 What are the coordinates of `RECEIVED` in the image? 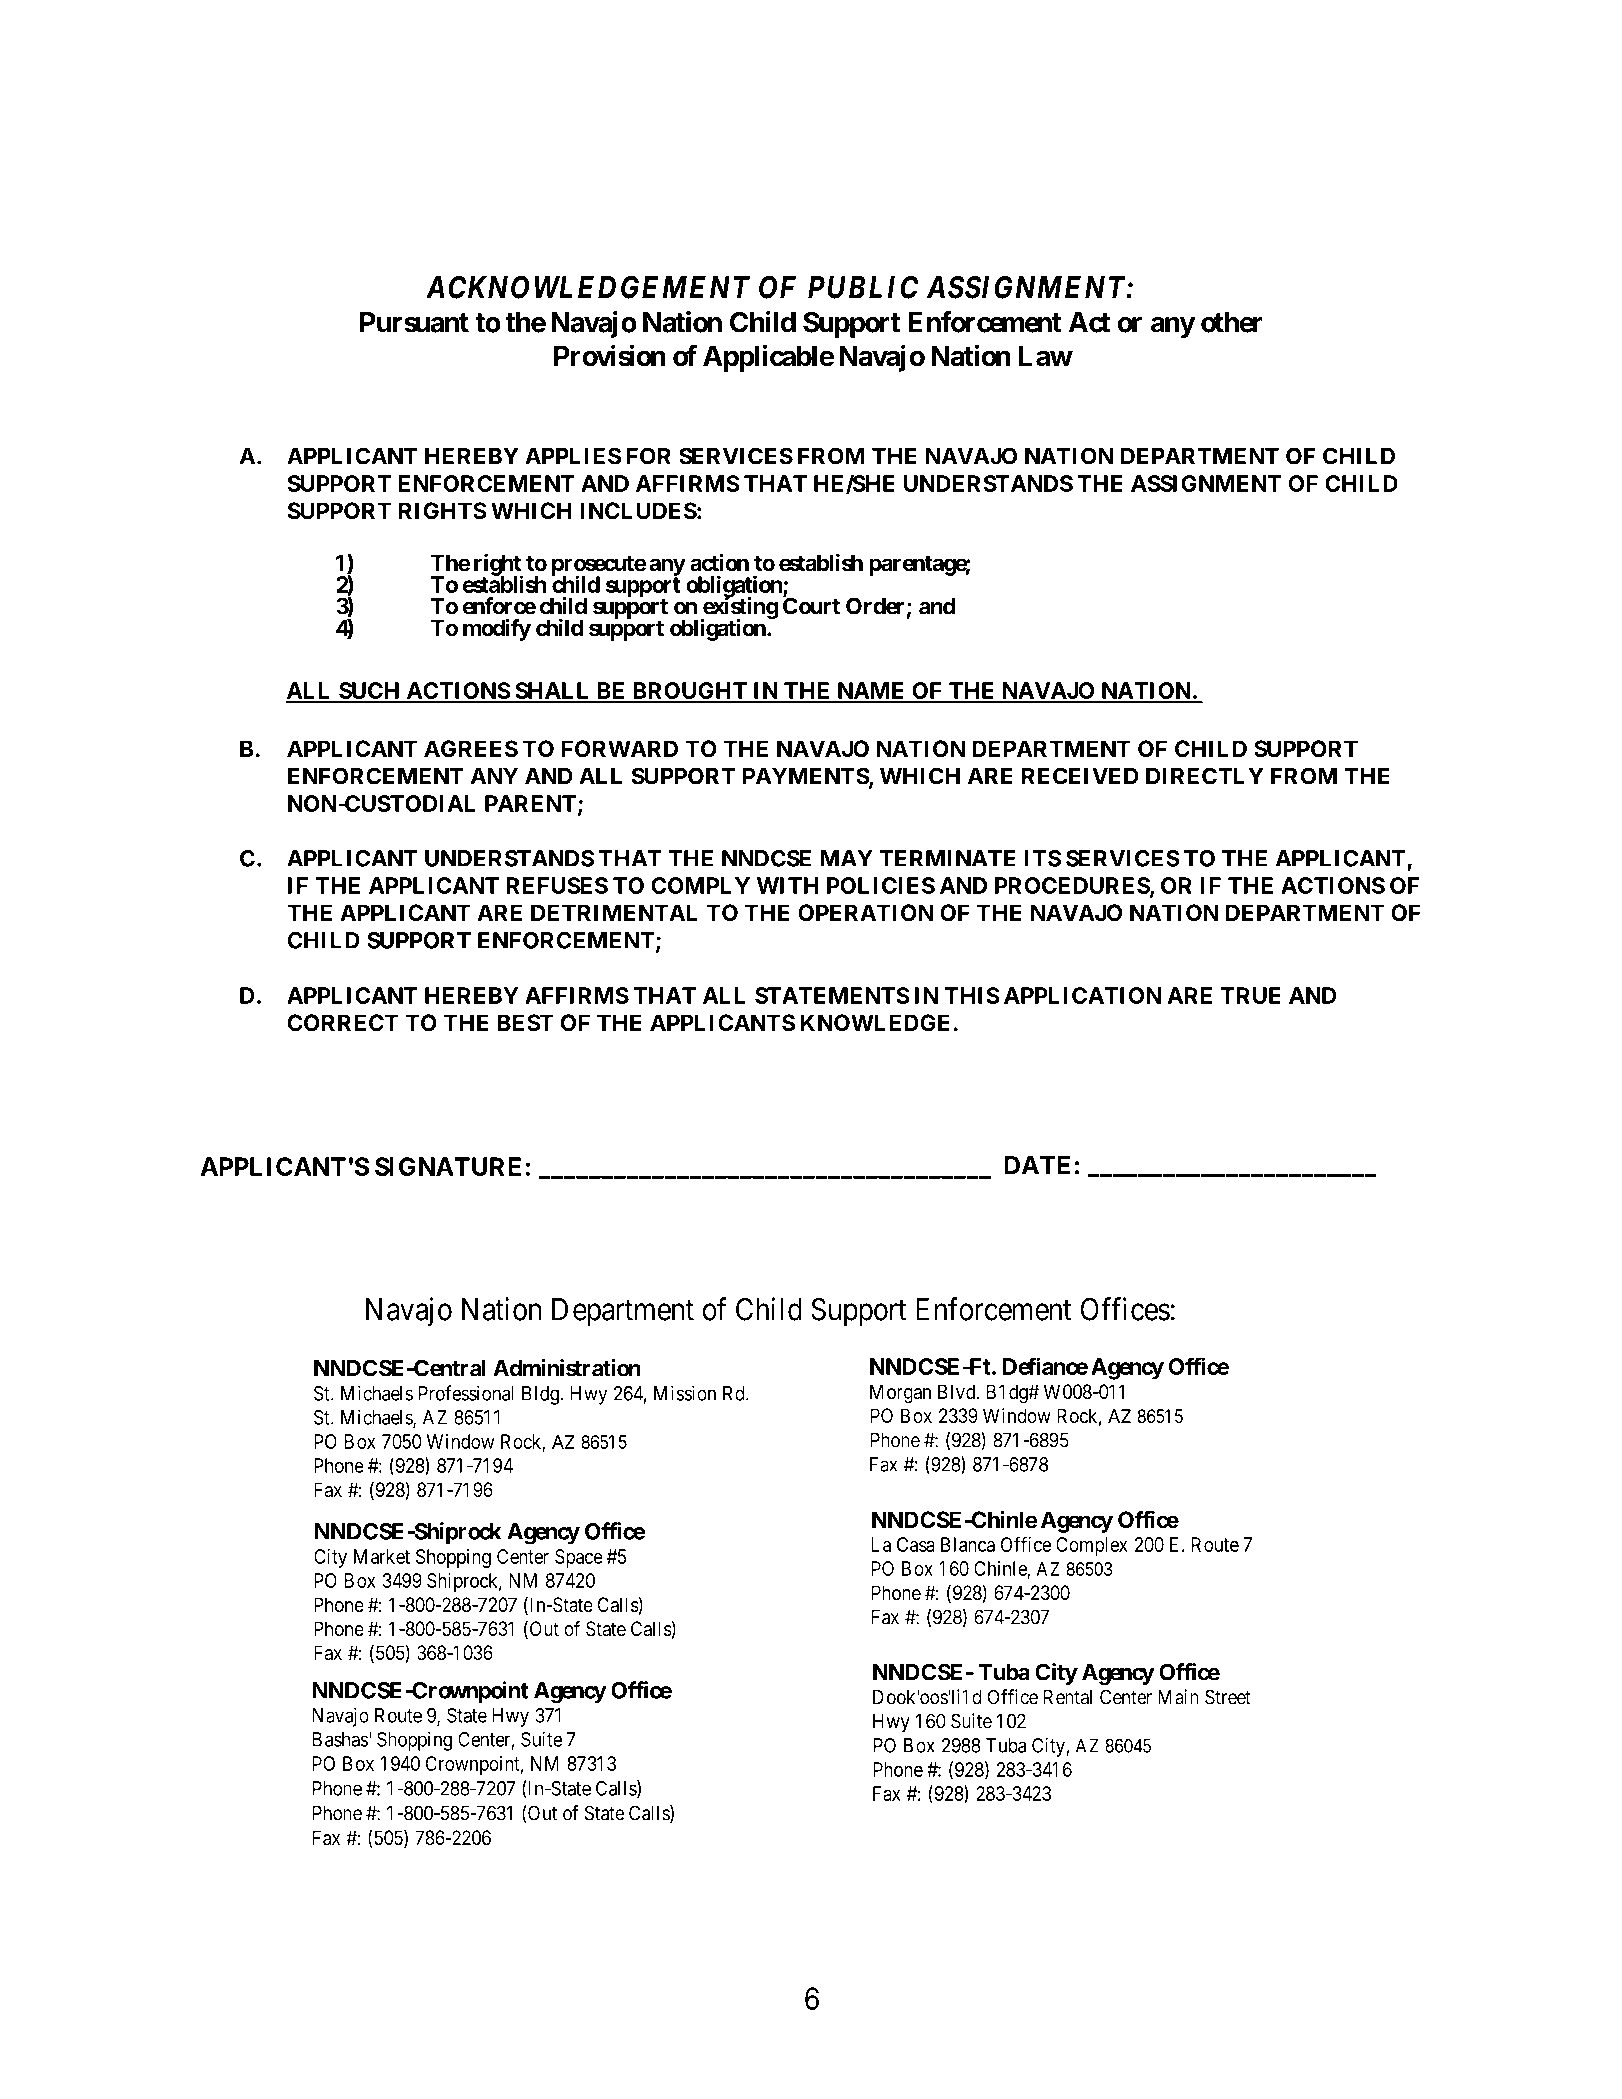 It's located at (1080, 776).
